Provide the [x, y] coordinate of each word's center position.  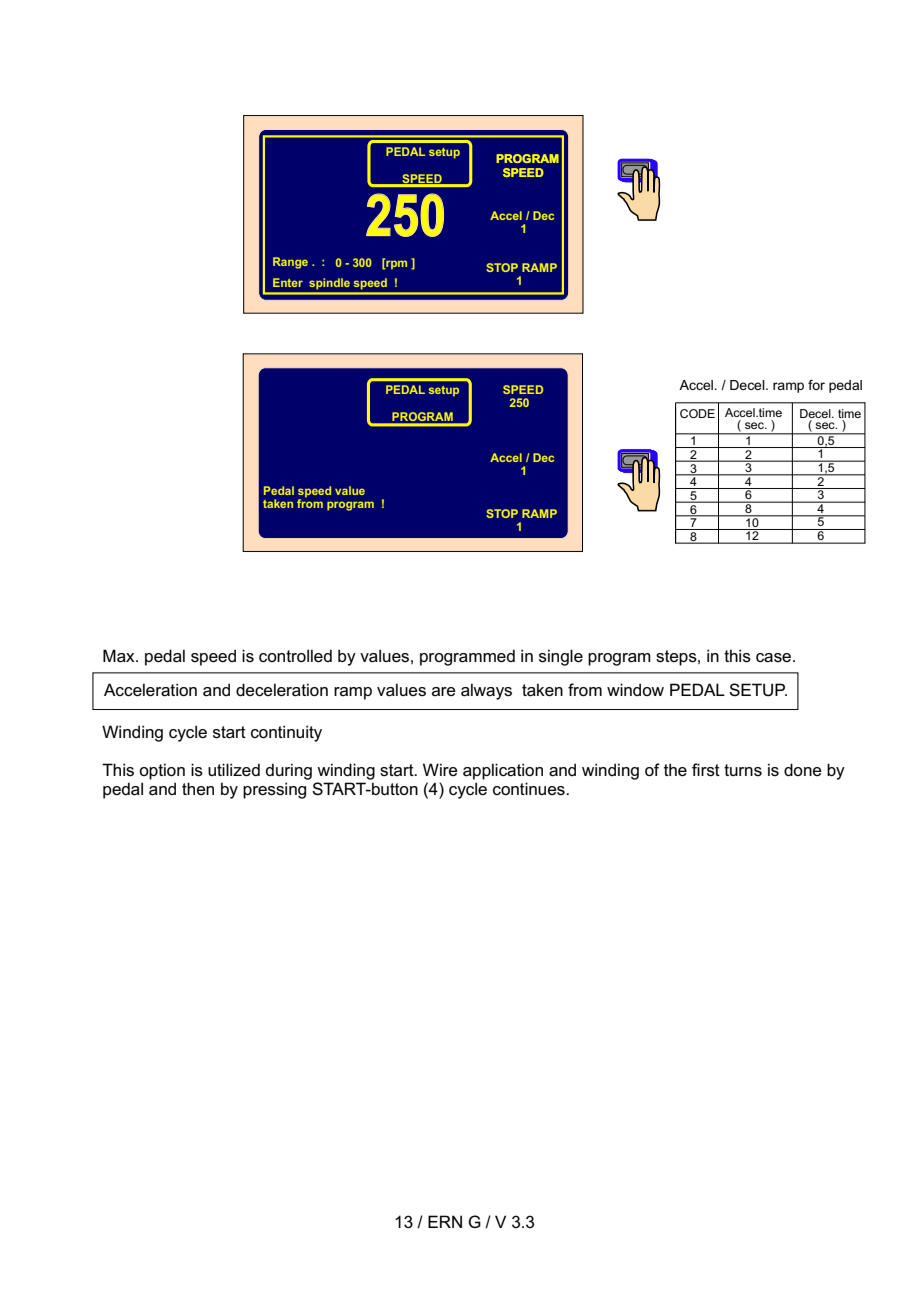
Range [290, 263]
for [816, 385]
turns [743, 770]
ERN [445, 1221]
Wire [440, 769]
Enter [288, 282]
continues [530, 789]
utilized [234, 770]
